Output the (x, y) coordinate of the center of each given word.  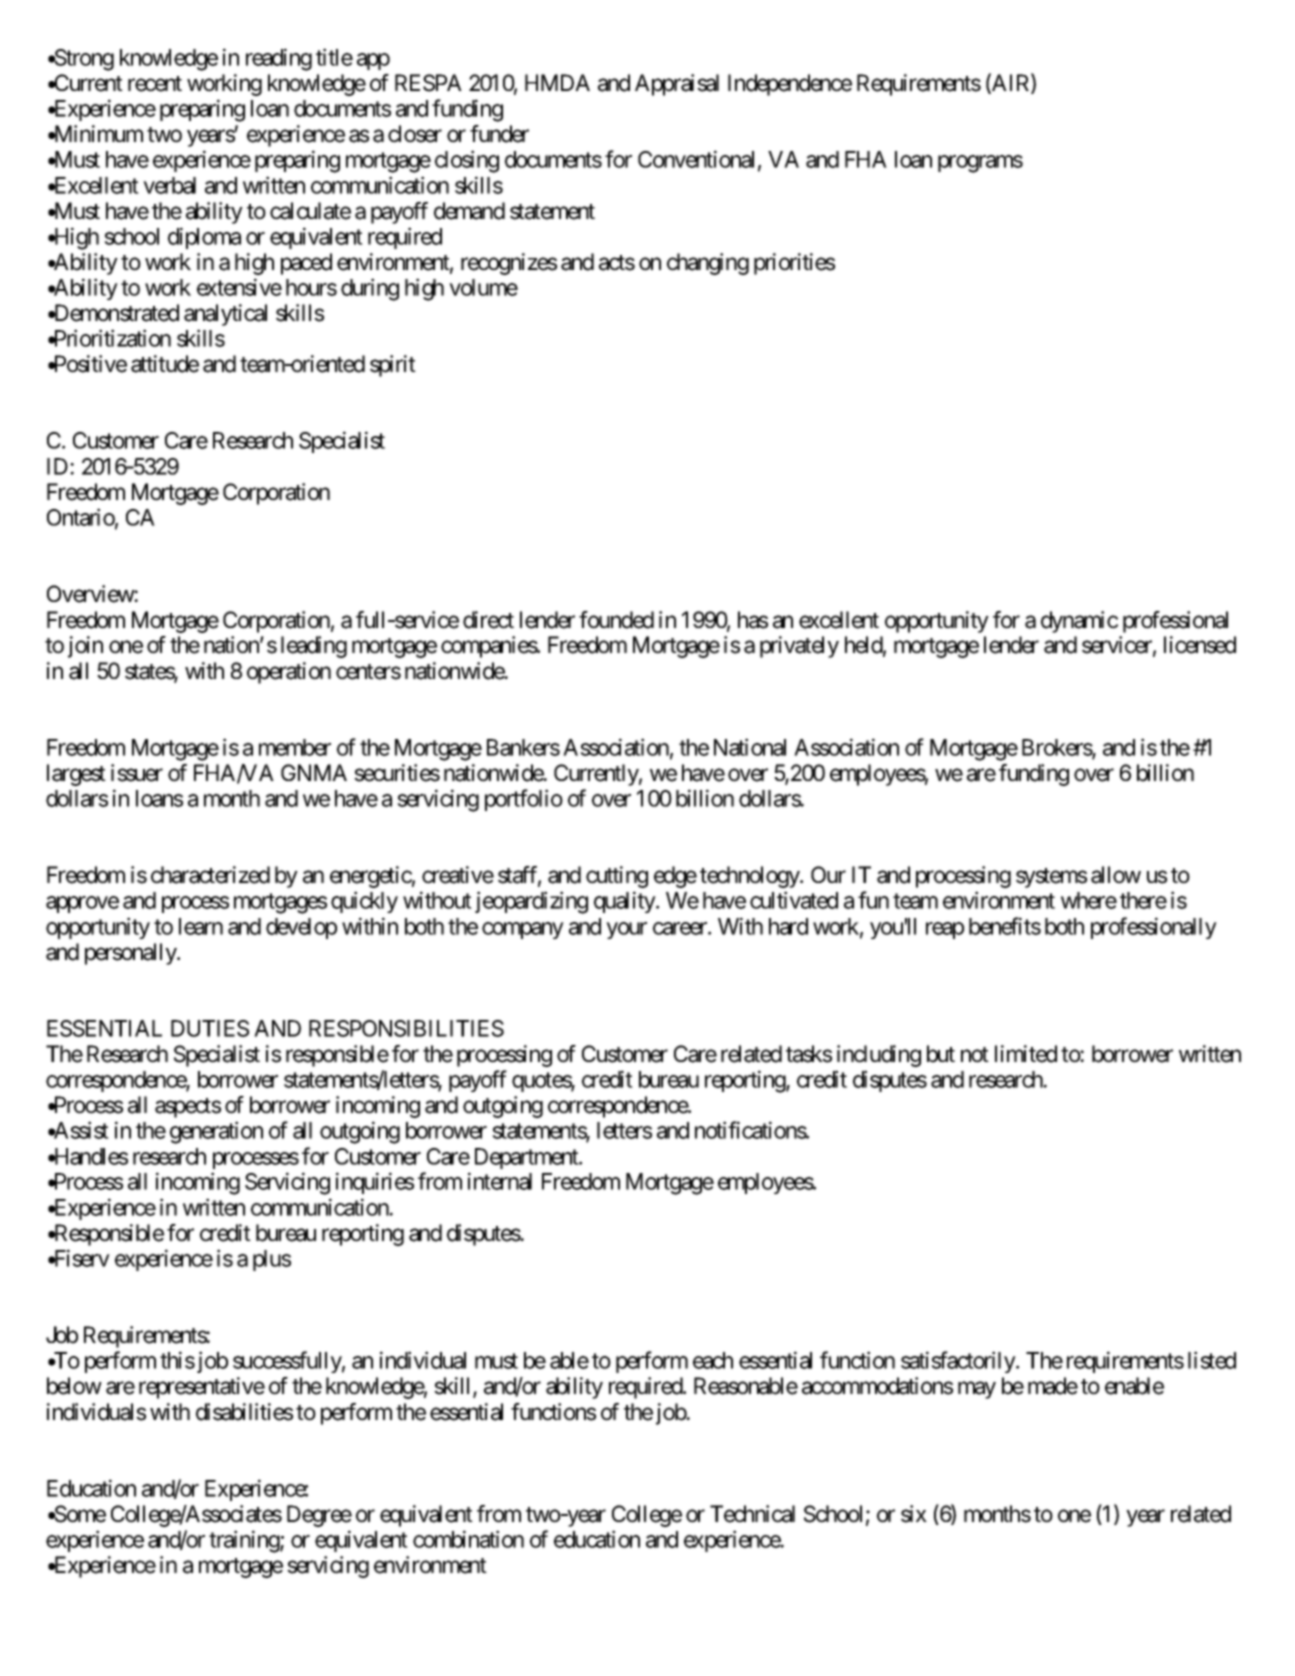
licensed (1200, 645)
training (245, 1541)
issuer (137, 773)
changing (708, 264)
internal (500, 1181)
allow (1116, 875)
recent (155, 84)
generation (216, 1132)
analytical (225, 315)
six (914, 1514)
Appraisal (677, 85)
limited (1026, 1054)
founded (616, 620)
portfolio (524, 800)
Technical (752, 1514)
